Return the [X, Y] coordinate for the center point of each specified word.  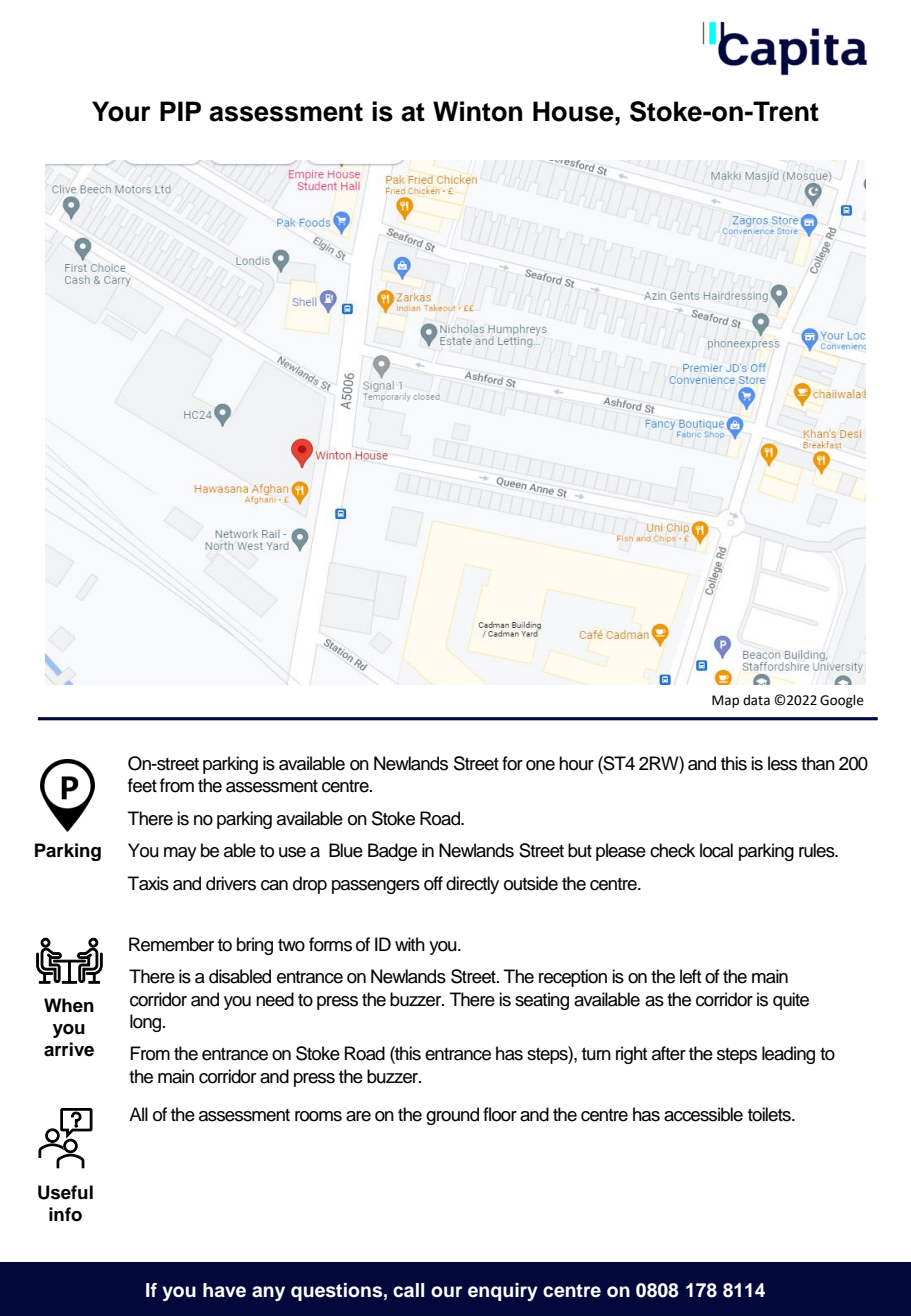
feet [142, 785]
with [410, 944]
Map [725, 701]
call [408, 1290]
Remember [171, 944]
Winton [477, 111]
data [756, 700]
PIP [180, 111]
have [224, 1290]
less [782, 763]
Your [121, 111]
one [540, 765]
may [180, 854]
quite [791, 1001]
